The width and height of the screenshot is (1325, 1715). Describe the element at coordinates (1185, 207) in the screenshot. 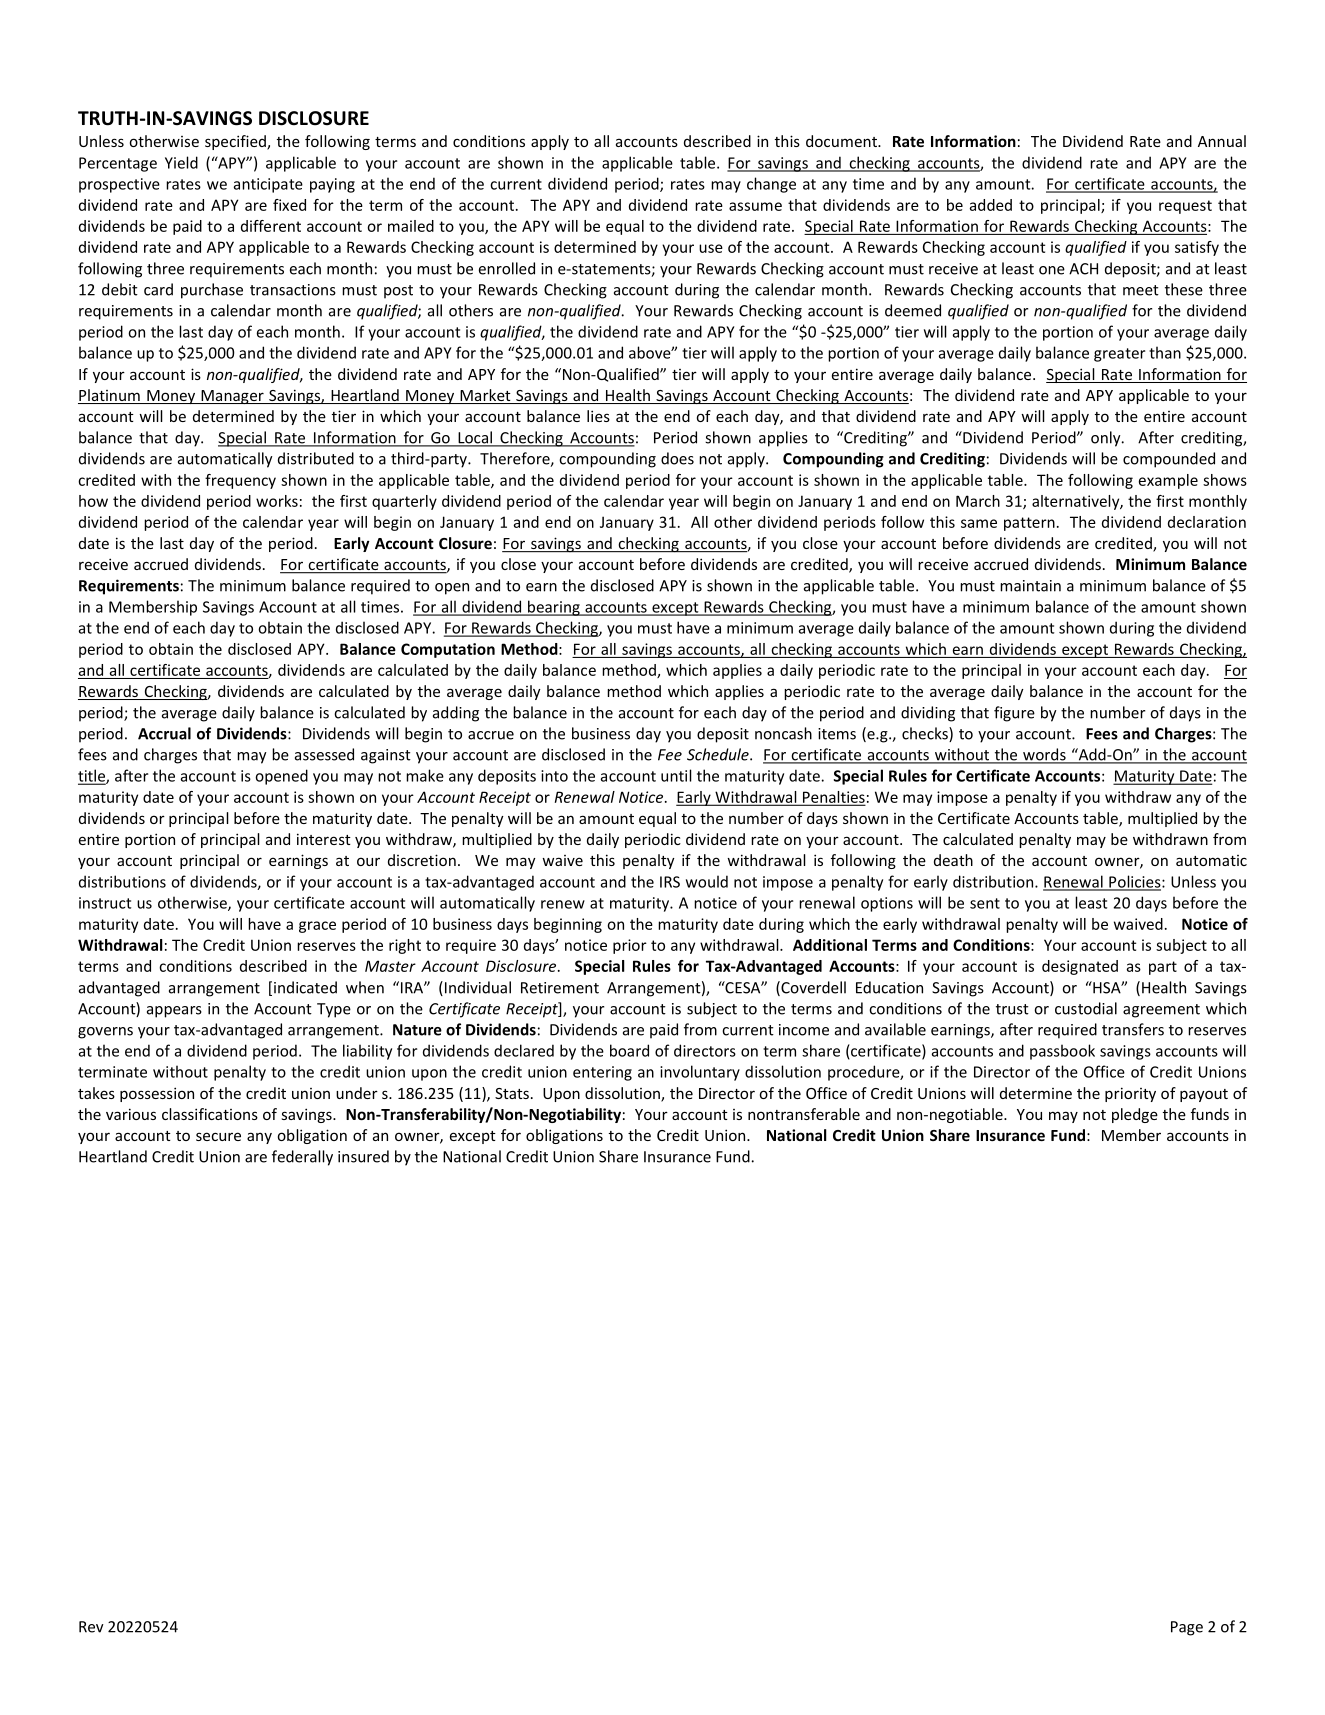

I see `request` at that location.
